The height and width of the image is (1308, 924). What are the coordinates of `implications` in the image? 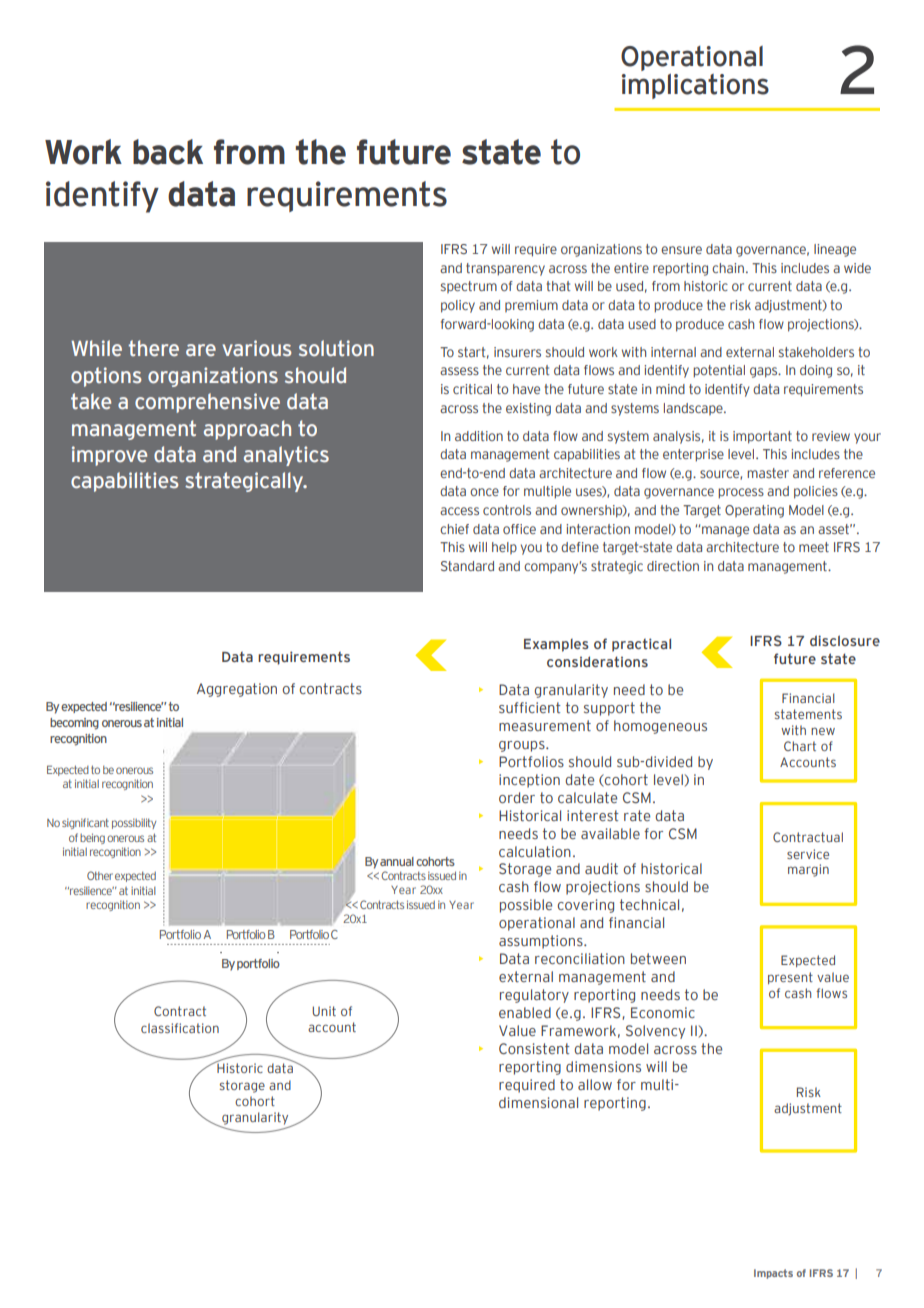 It's located at (695, 86).
